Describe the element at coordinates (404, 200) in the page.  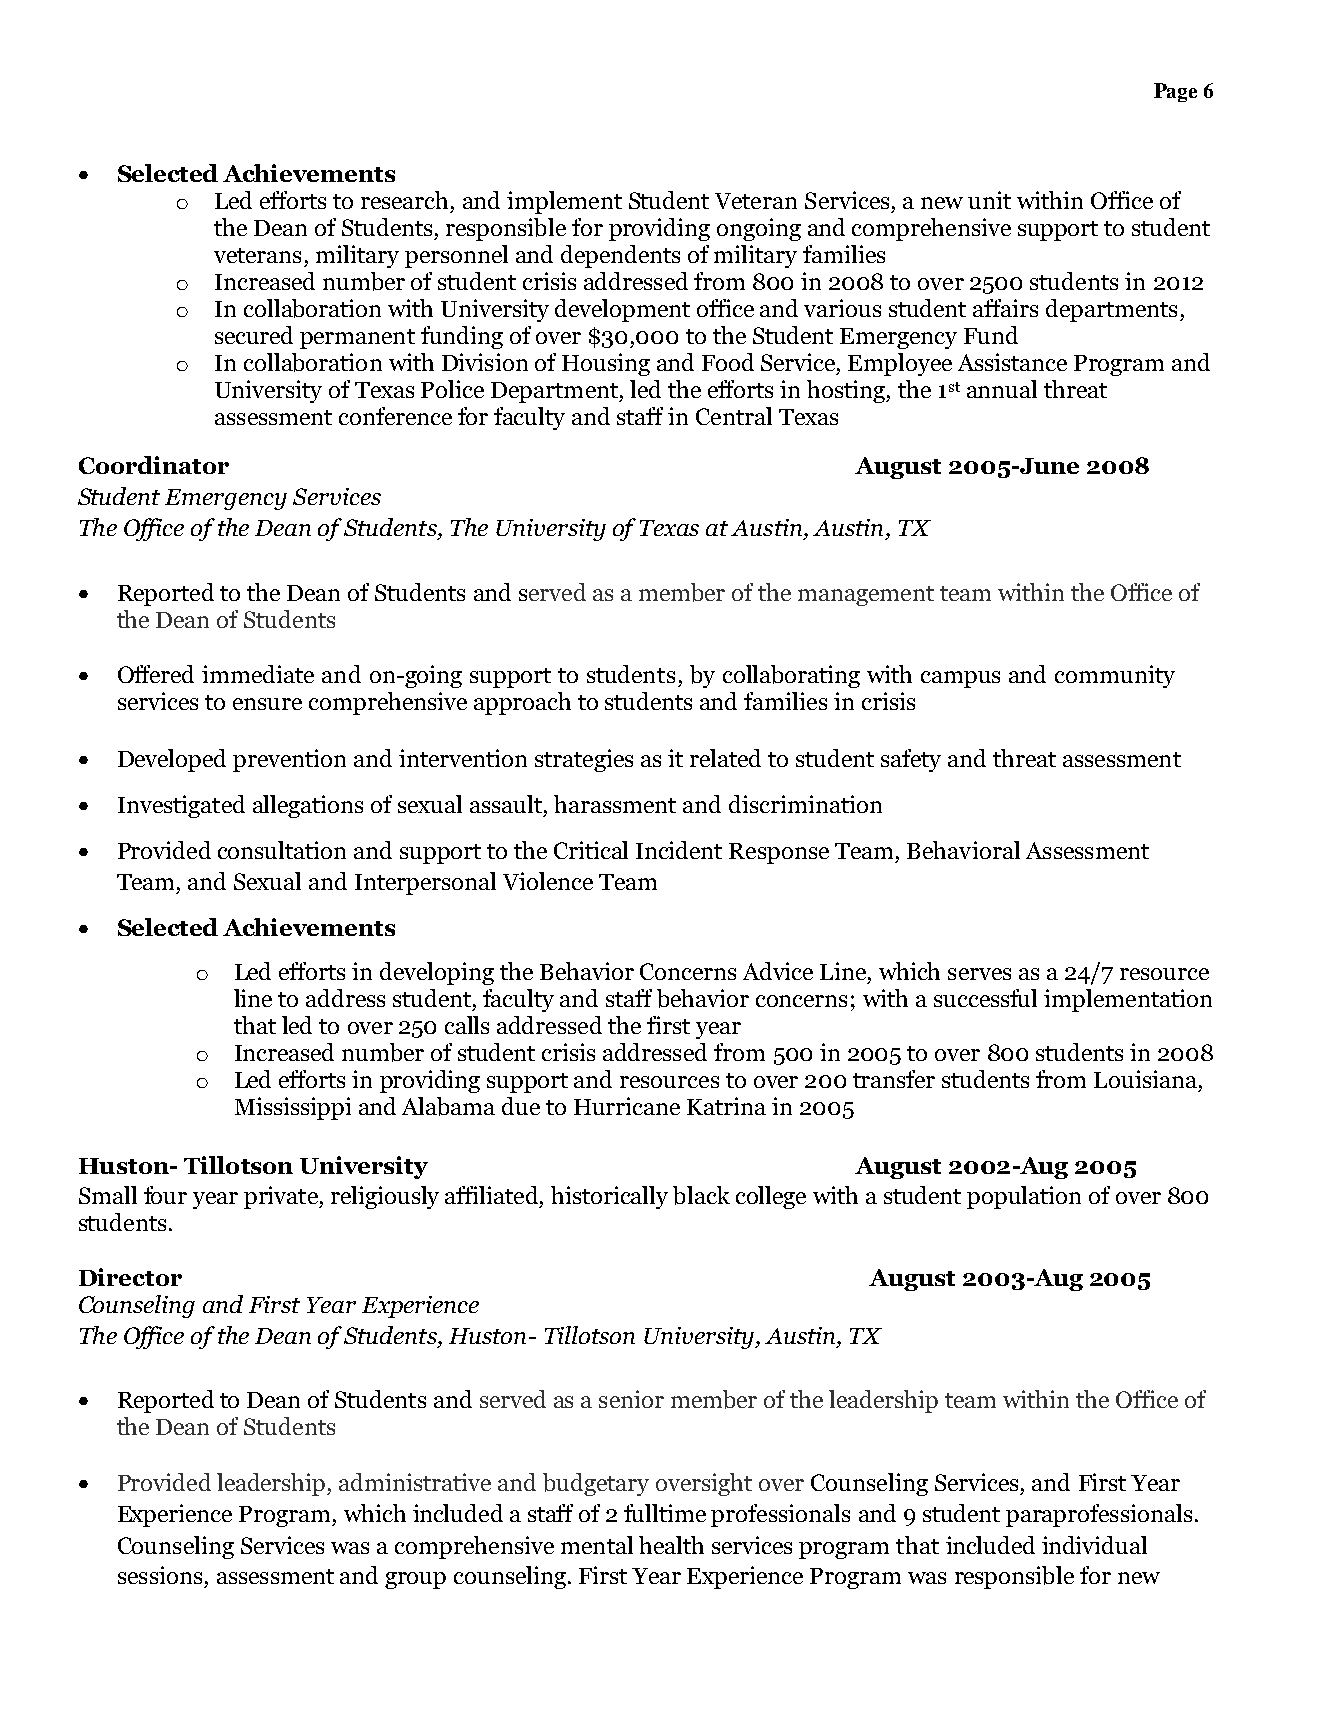
I see `research` at that location.
